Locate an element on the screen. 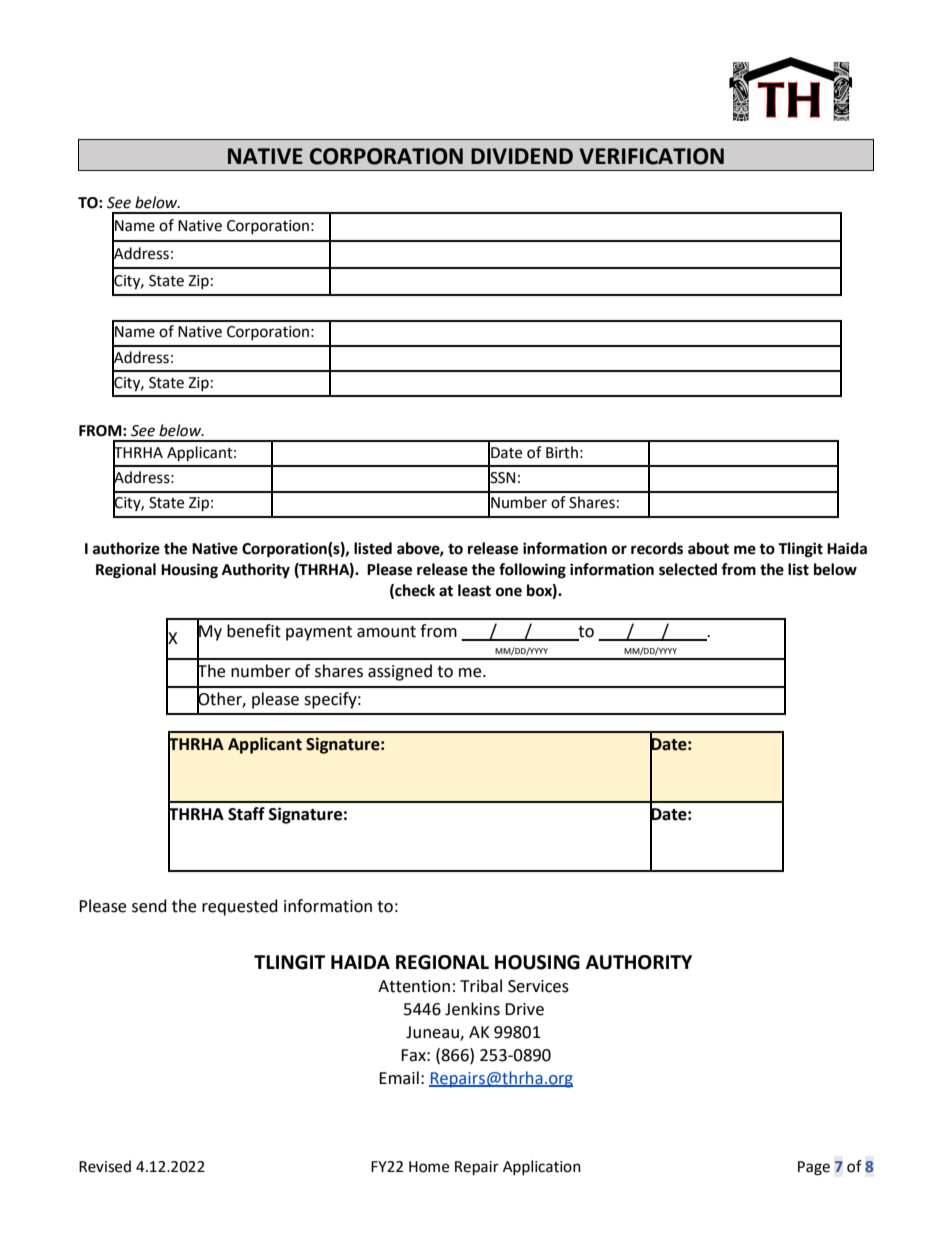 The image size is (952, 1233). selected is located at coordinates (688, 569).
